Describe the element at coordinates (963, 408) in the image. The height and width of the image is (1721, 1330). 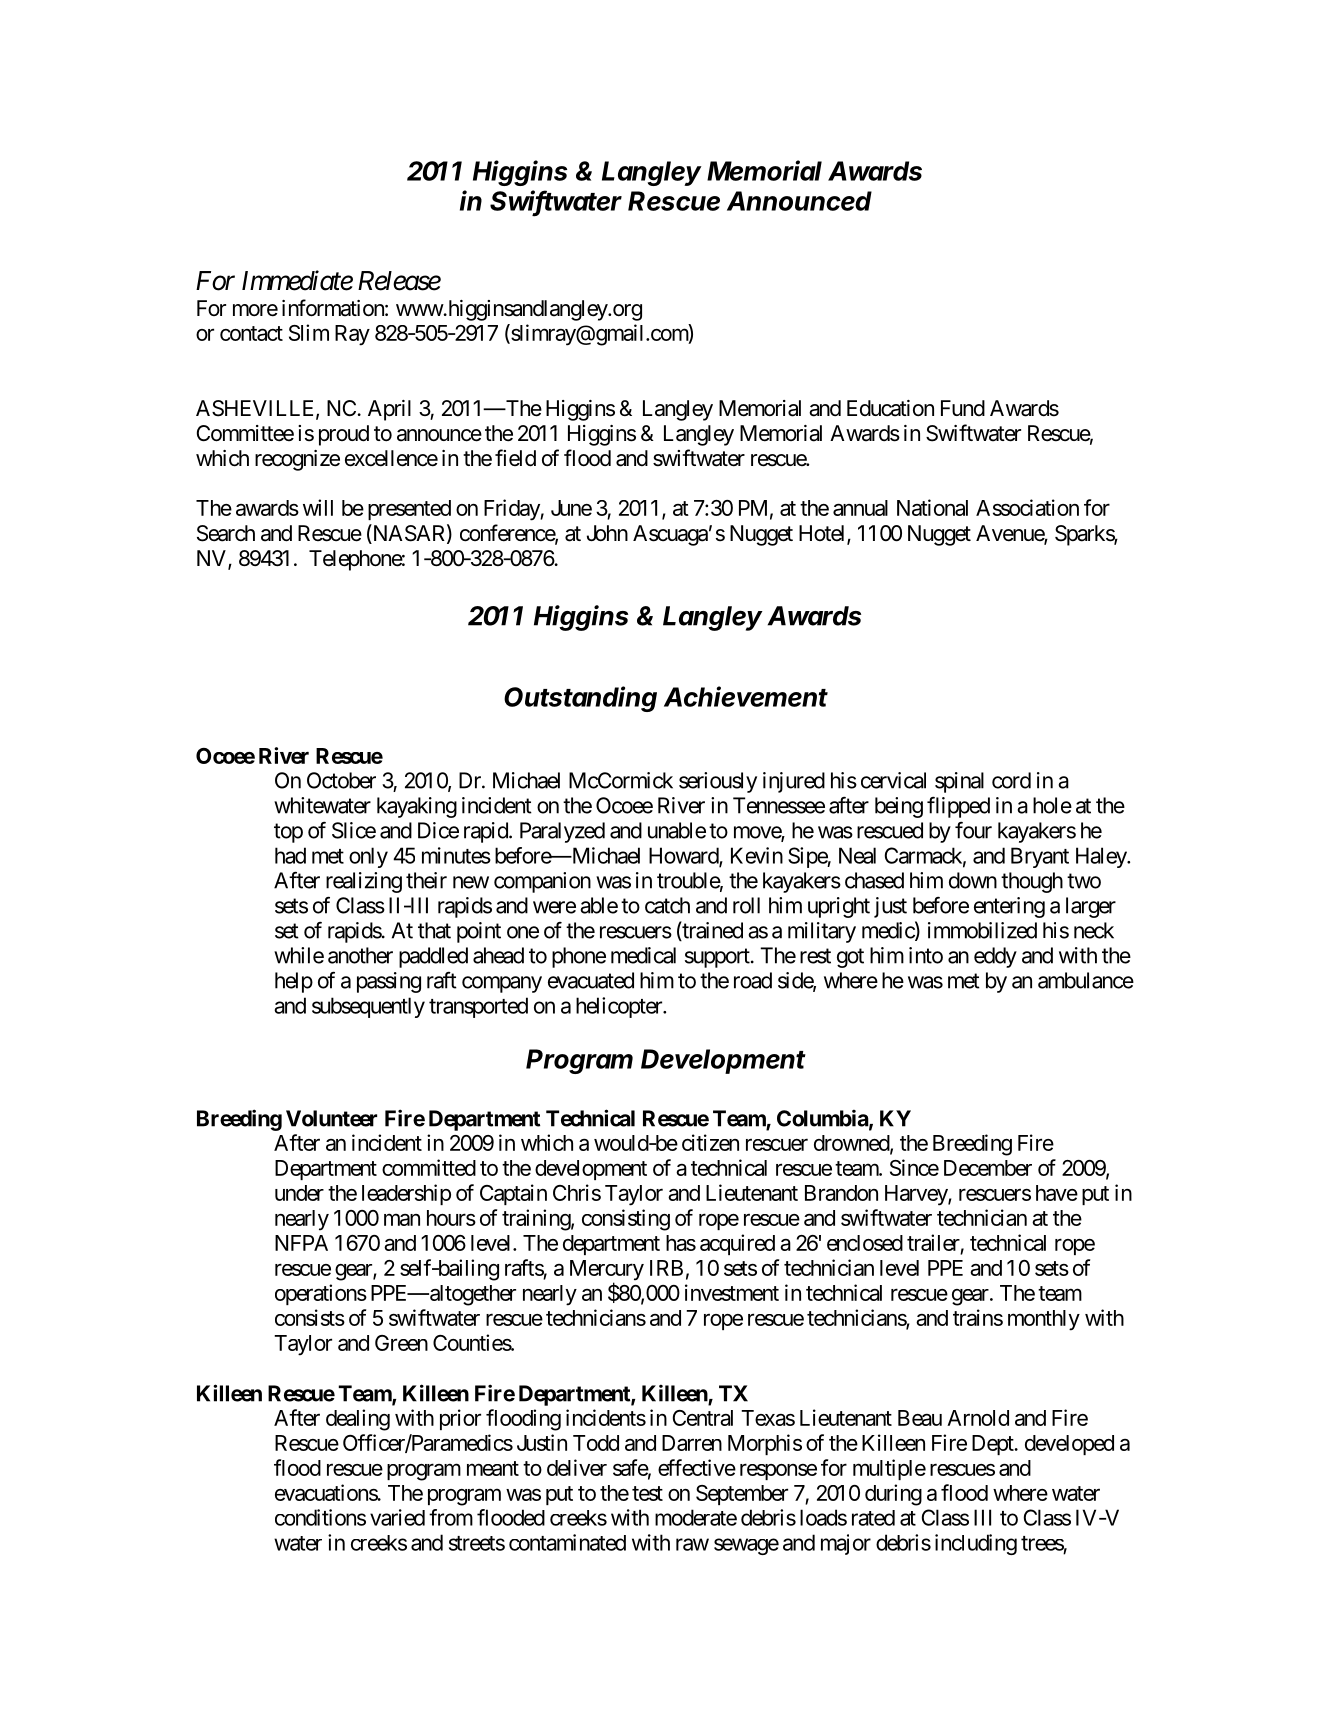
I see `Fund` at that location.
